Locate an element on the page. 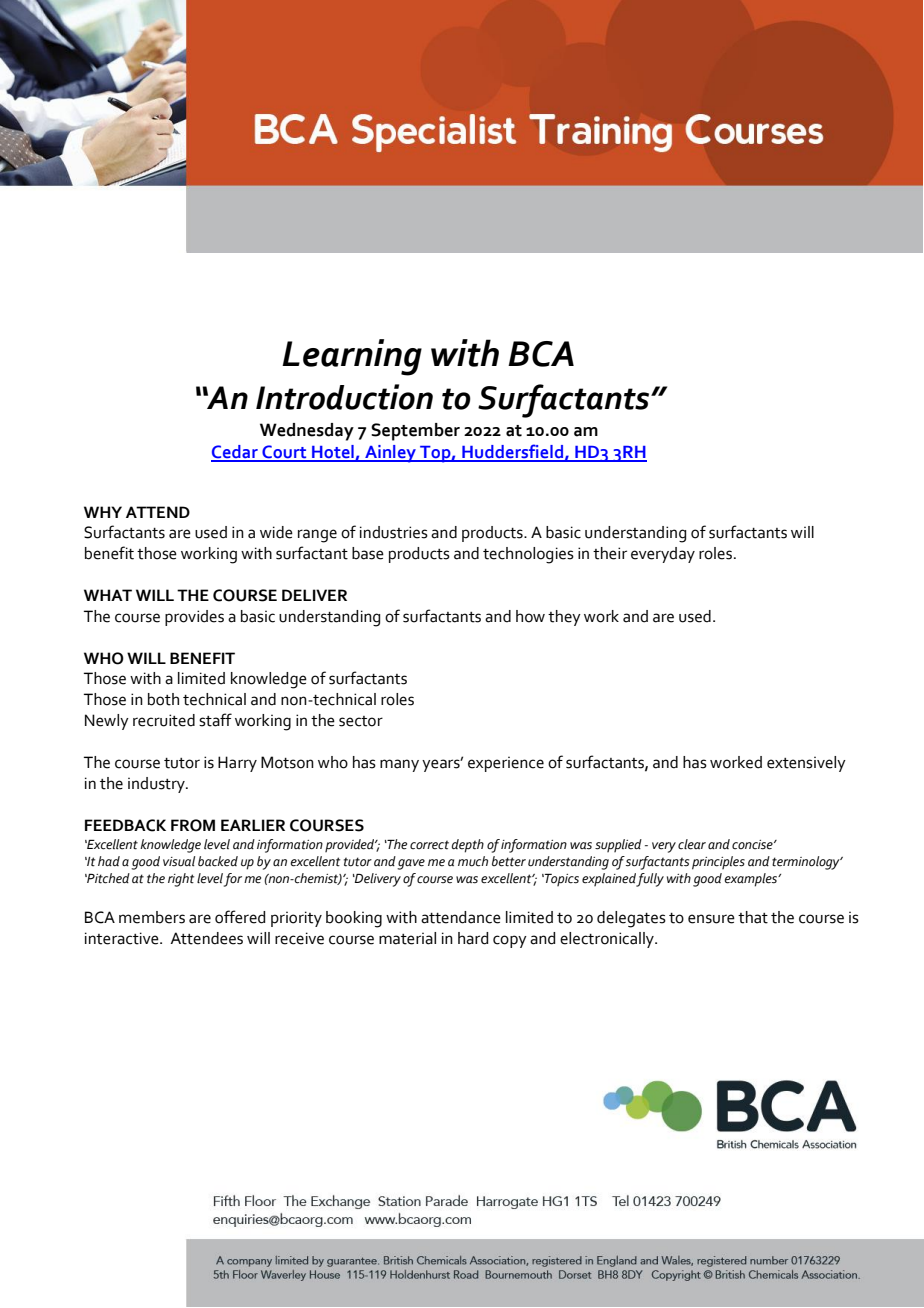  members is located at coordinates (152, 917).
